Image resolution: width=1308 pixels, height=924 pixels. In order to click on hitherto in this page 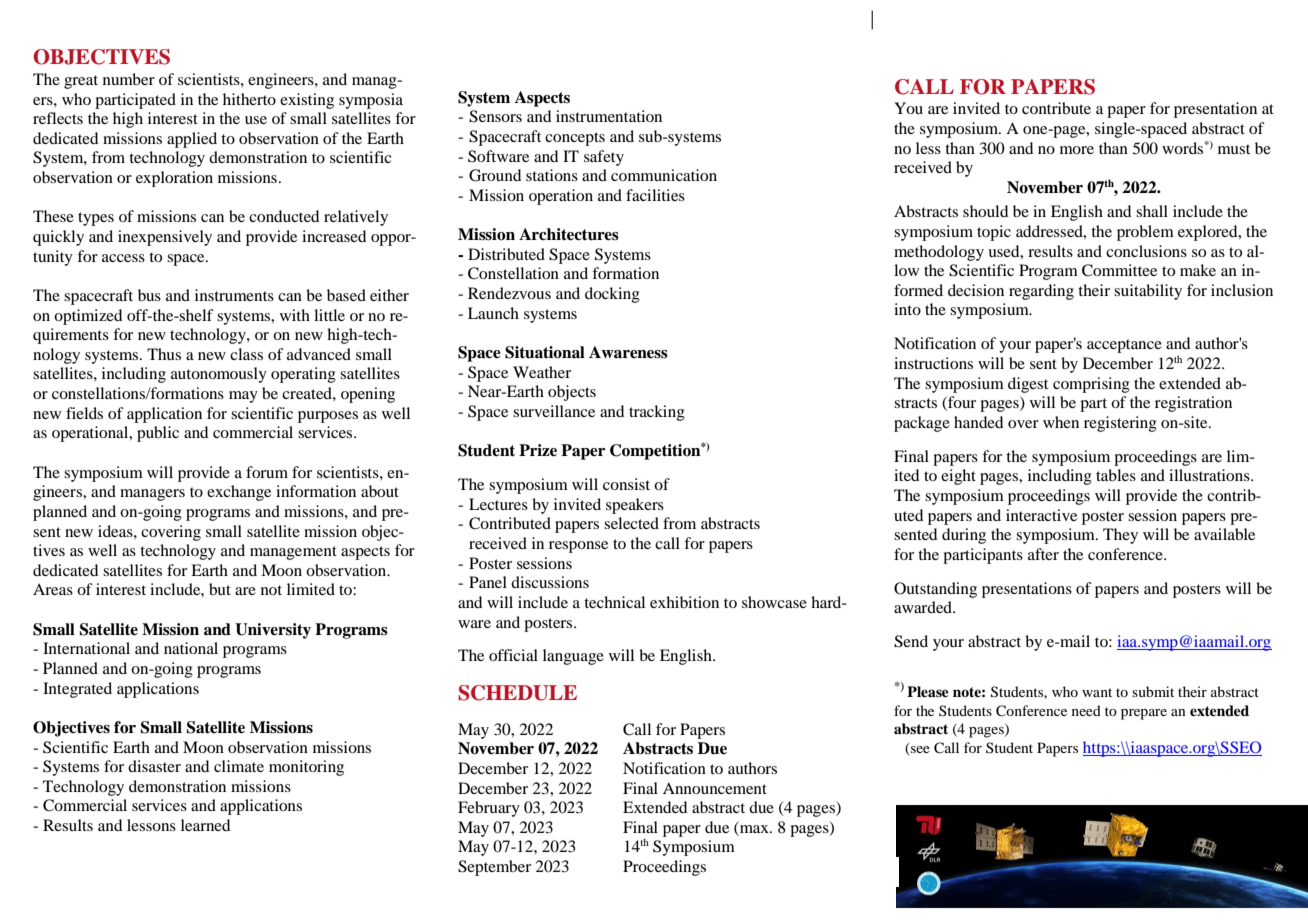, I will do `click(249, 99)`.
